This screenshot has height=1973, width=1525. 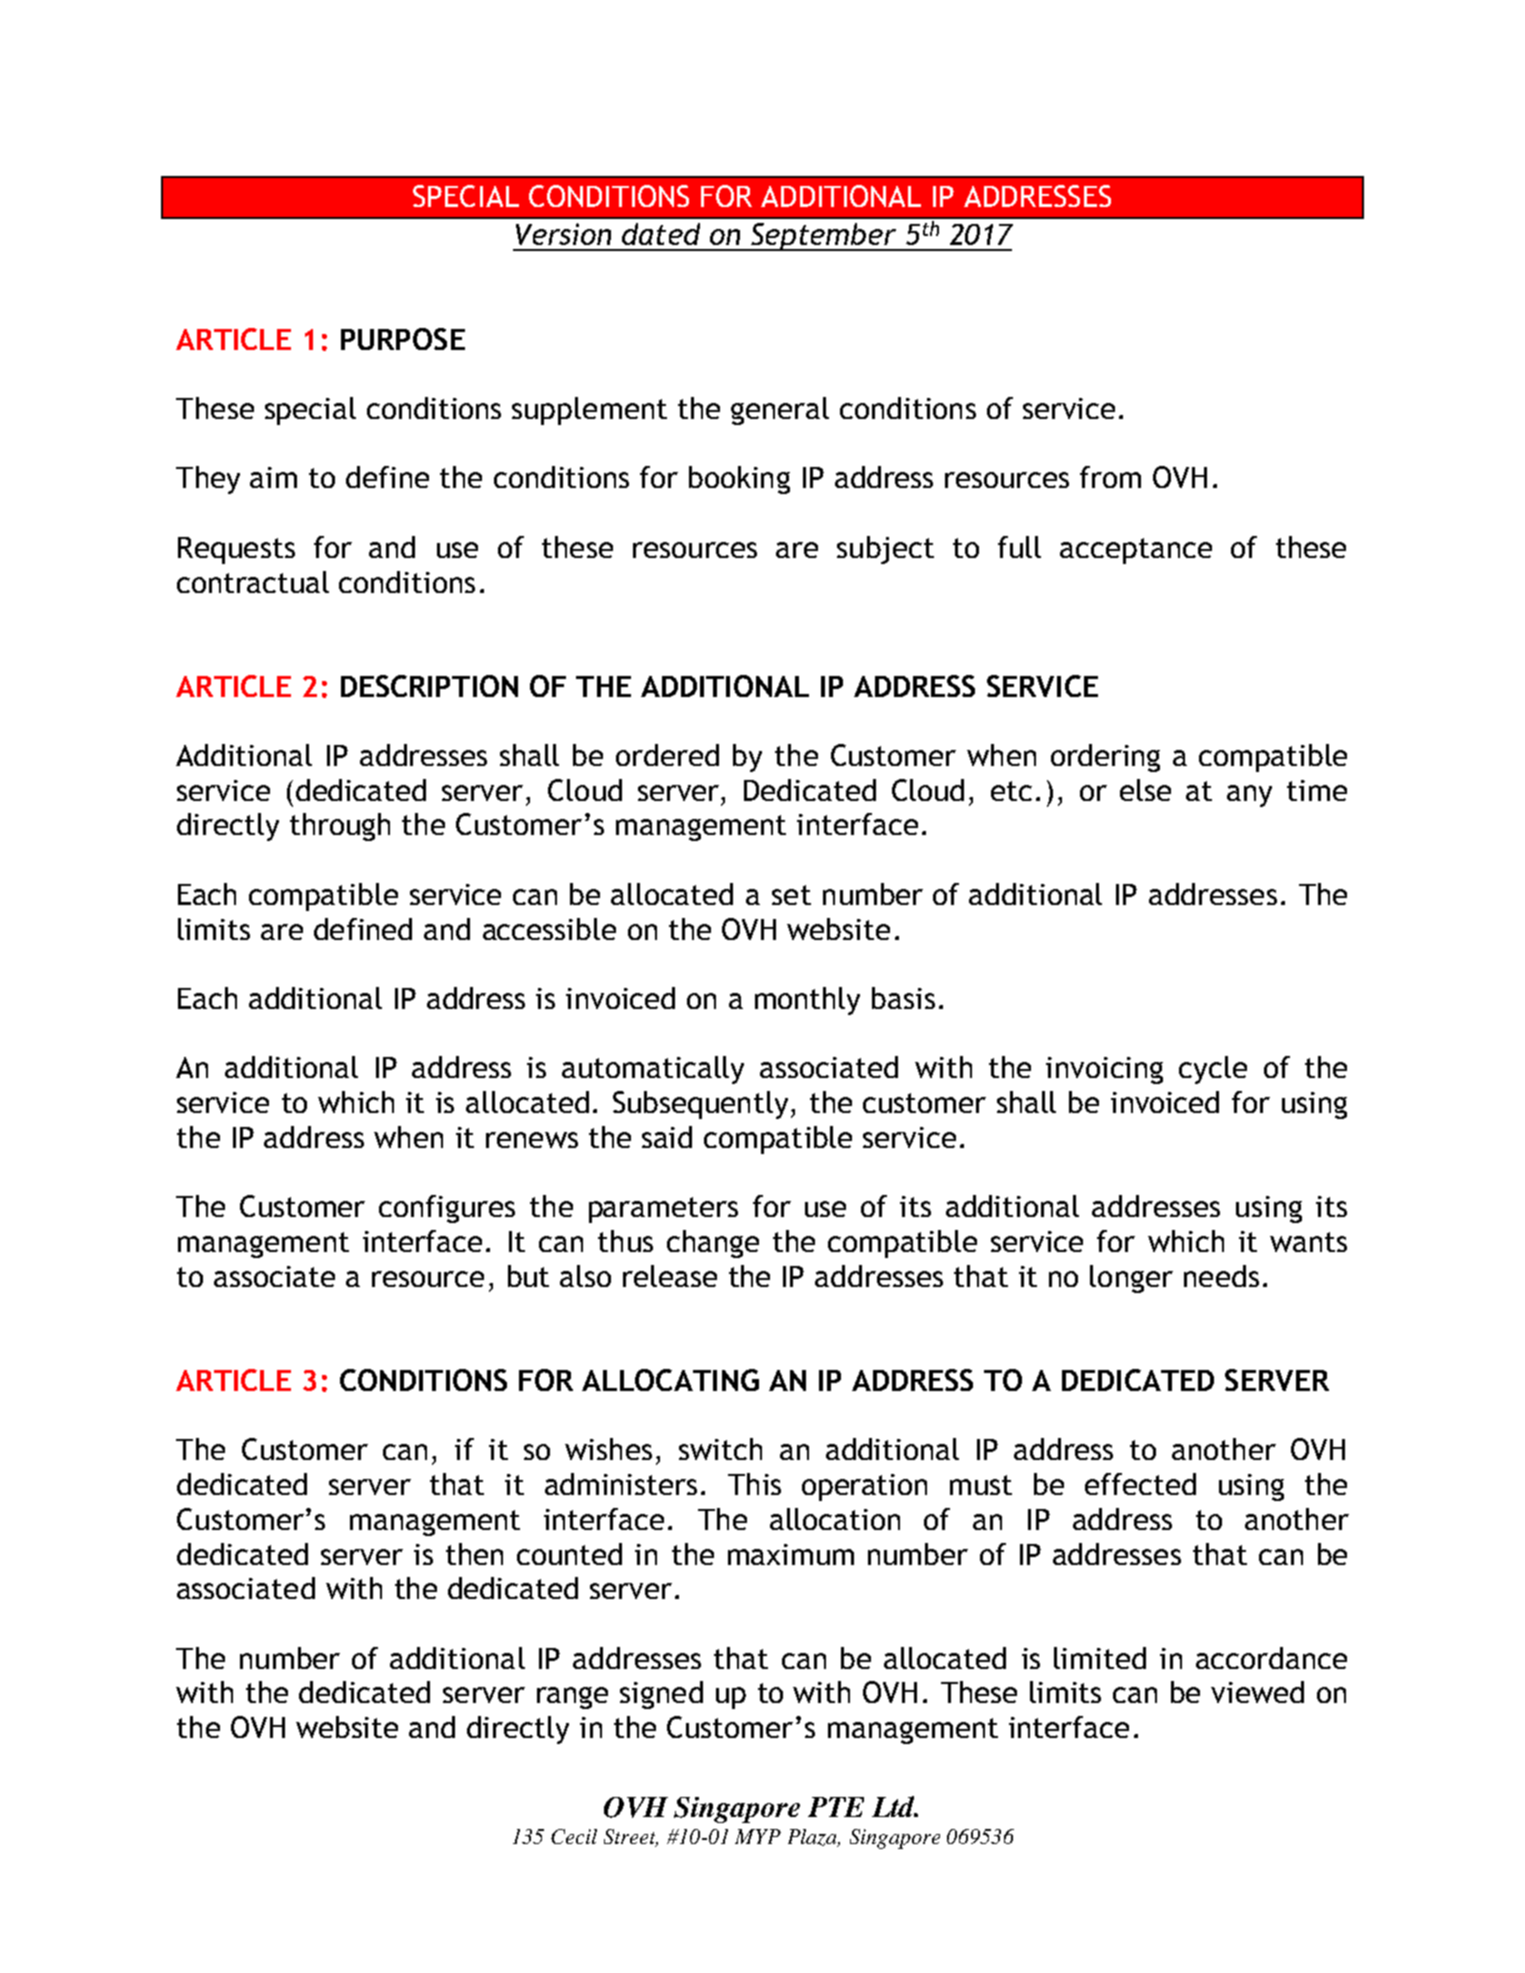 I want to click on Cecil, so click(x=574, y=1836).
